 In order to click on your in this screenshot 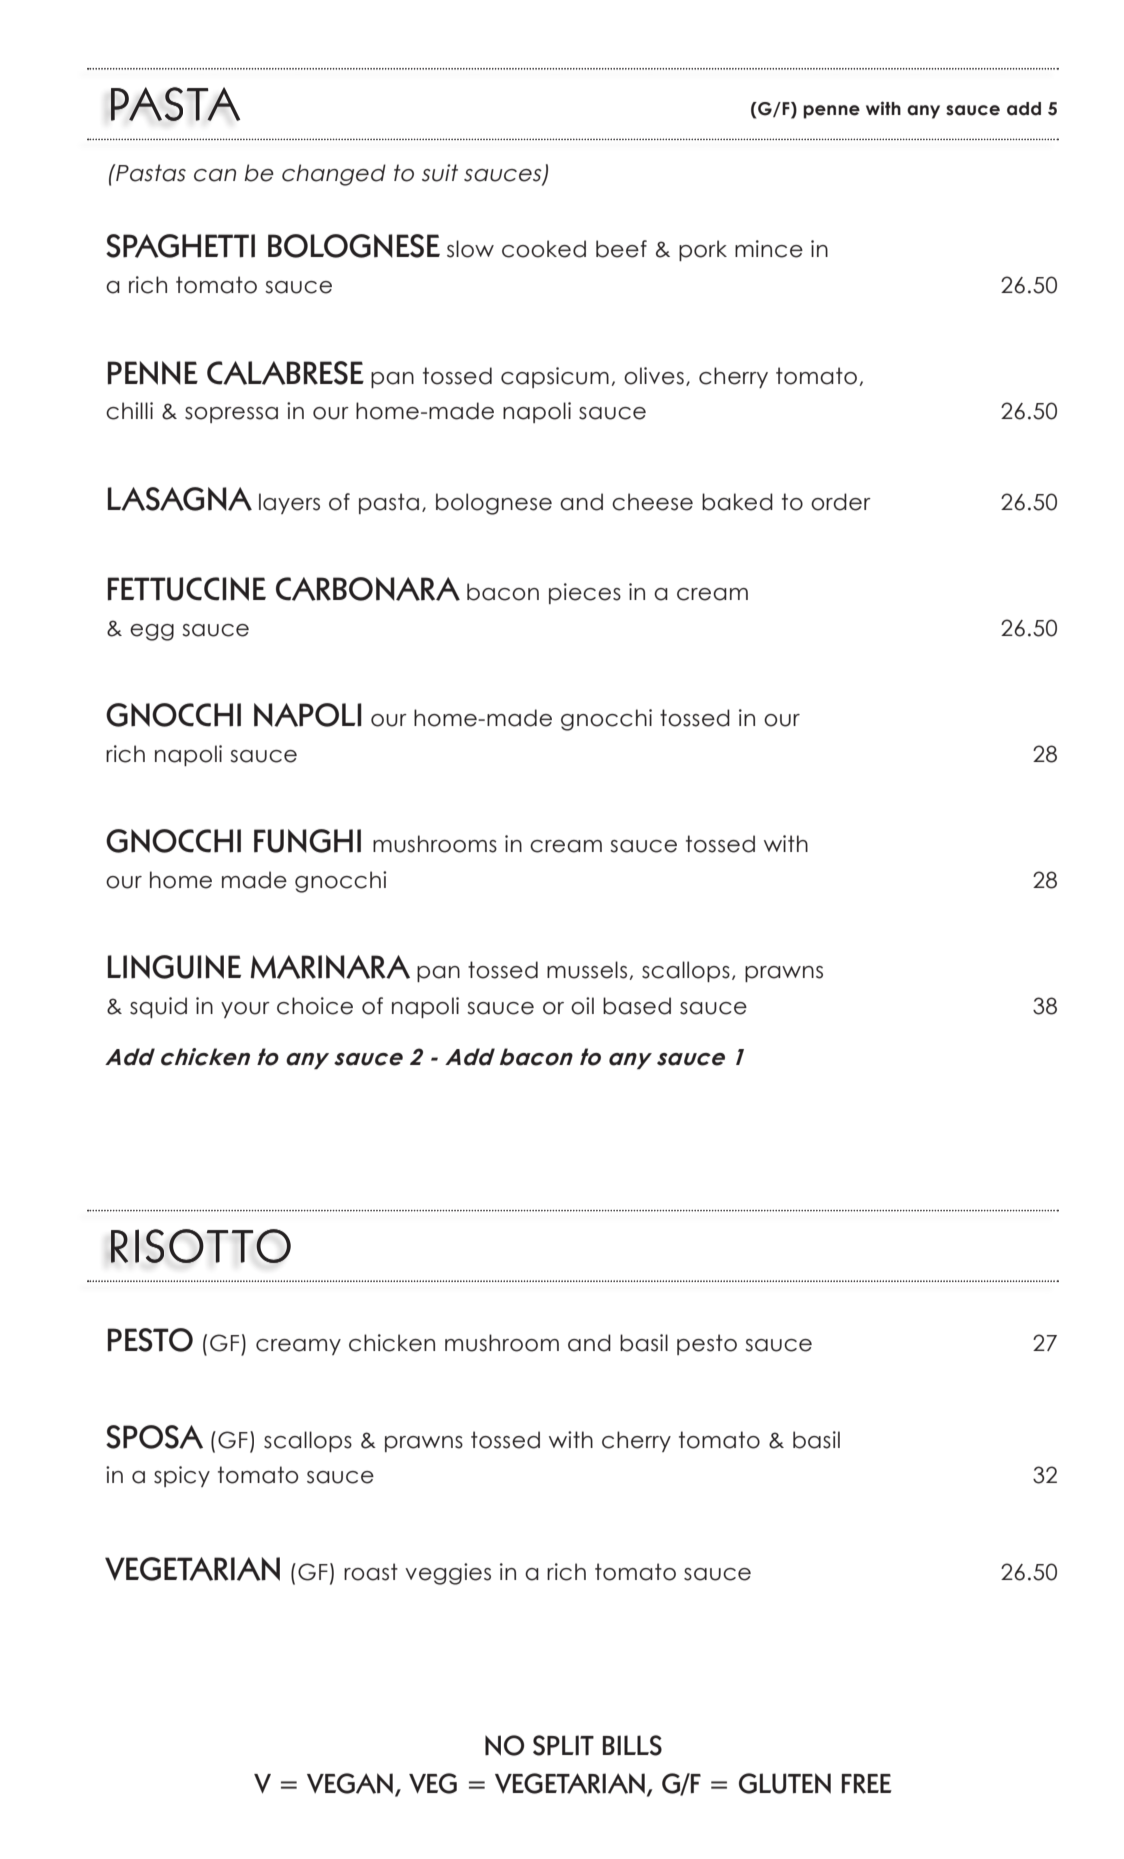, I will do `click(245, 1010)`.
